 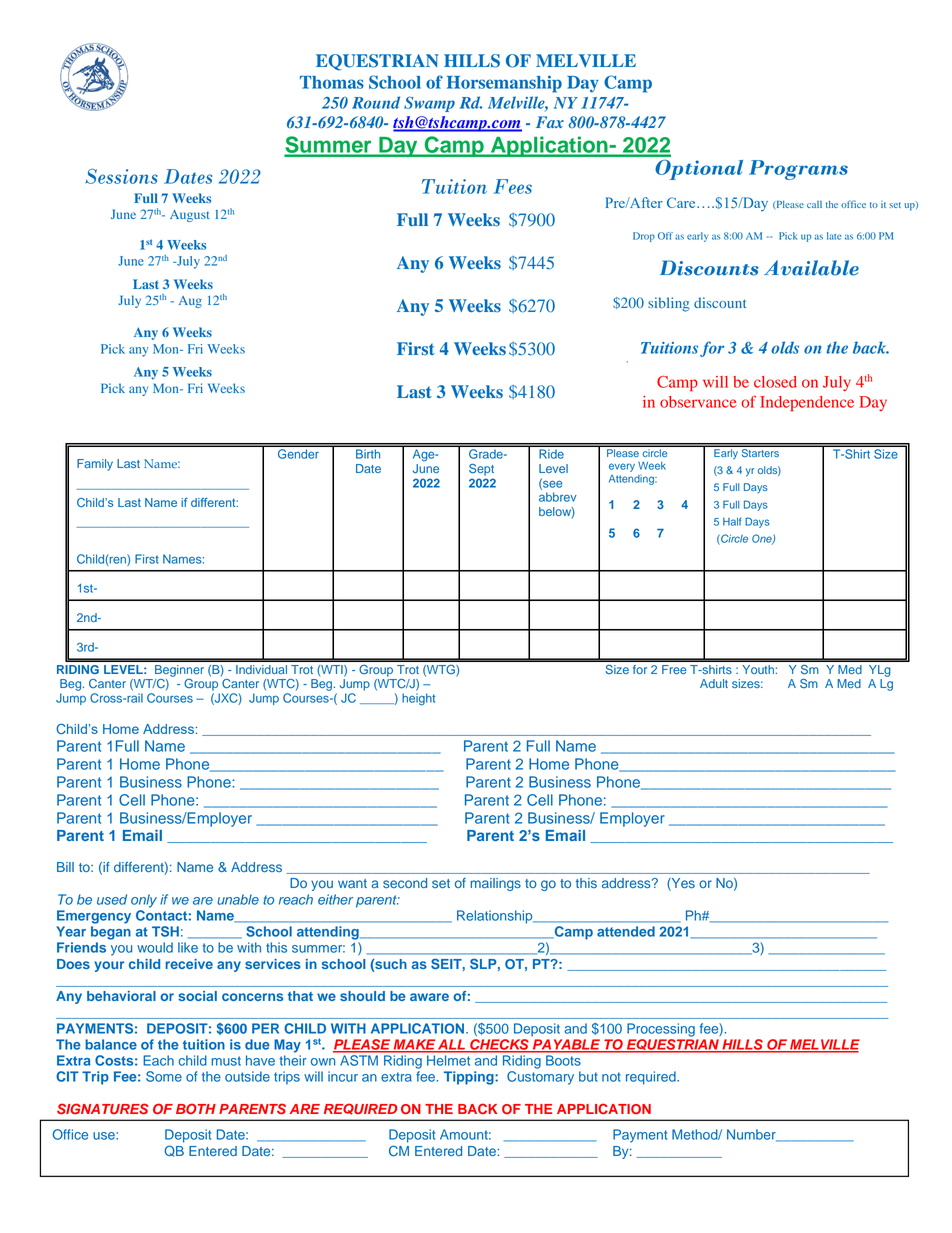 I want to click on not, so click(x=611, y=1077).
